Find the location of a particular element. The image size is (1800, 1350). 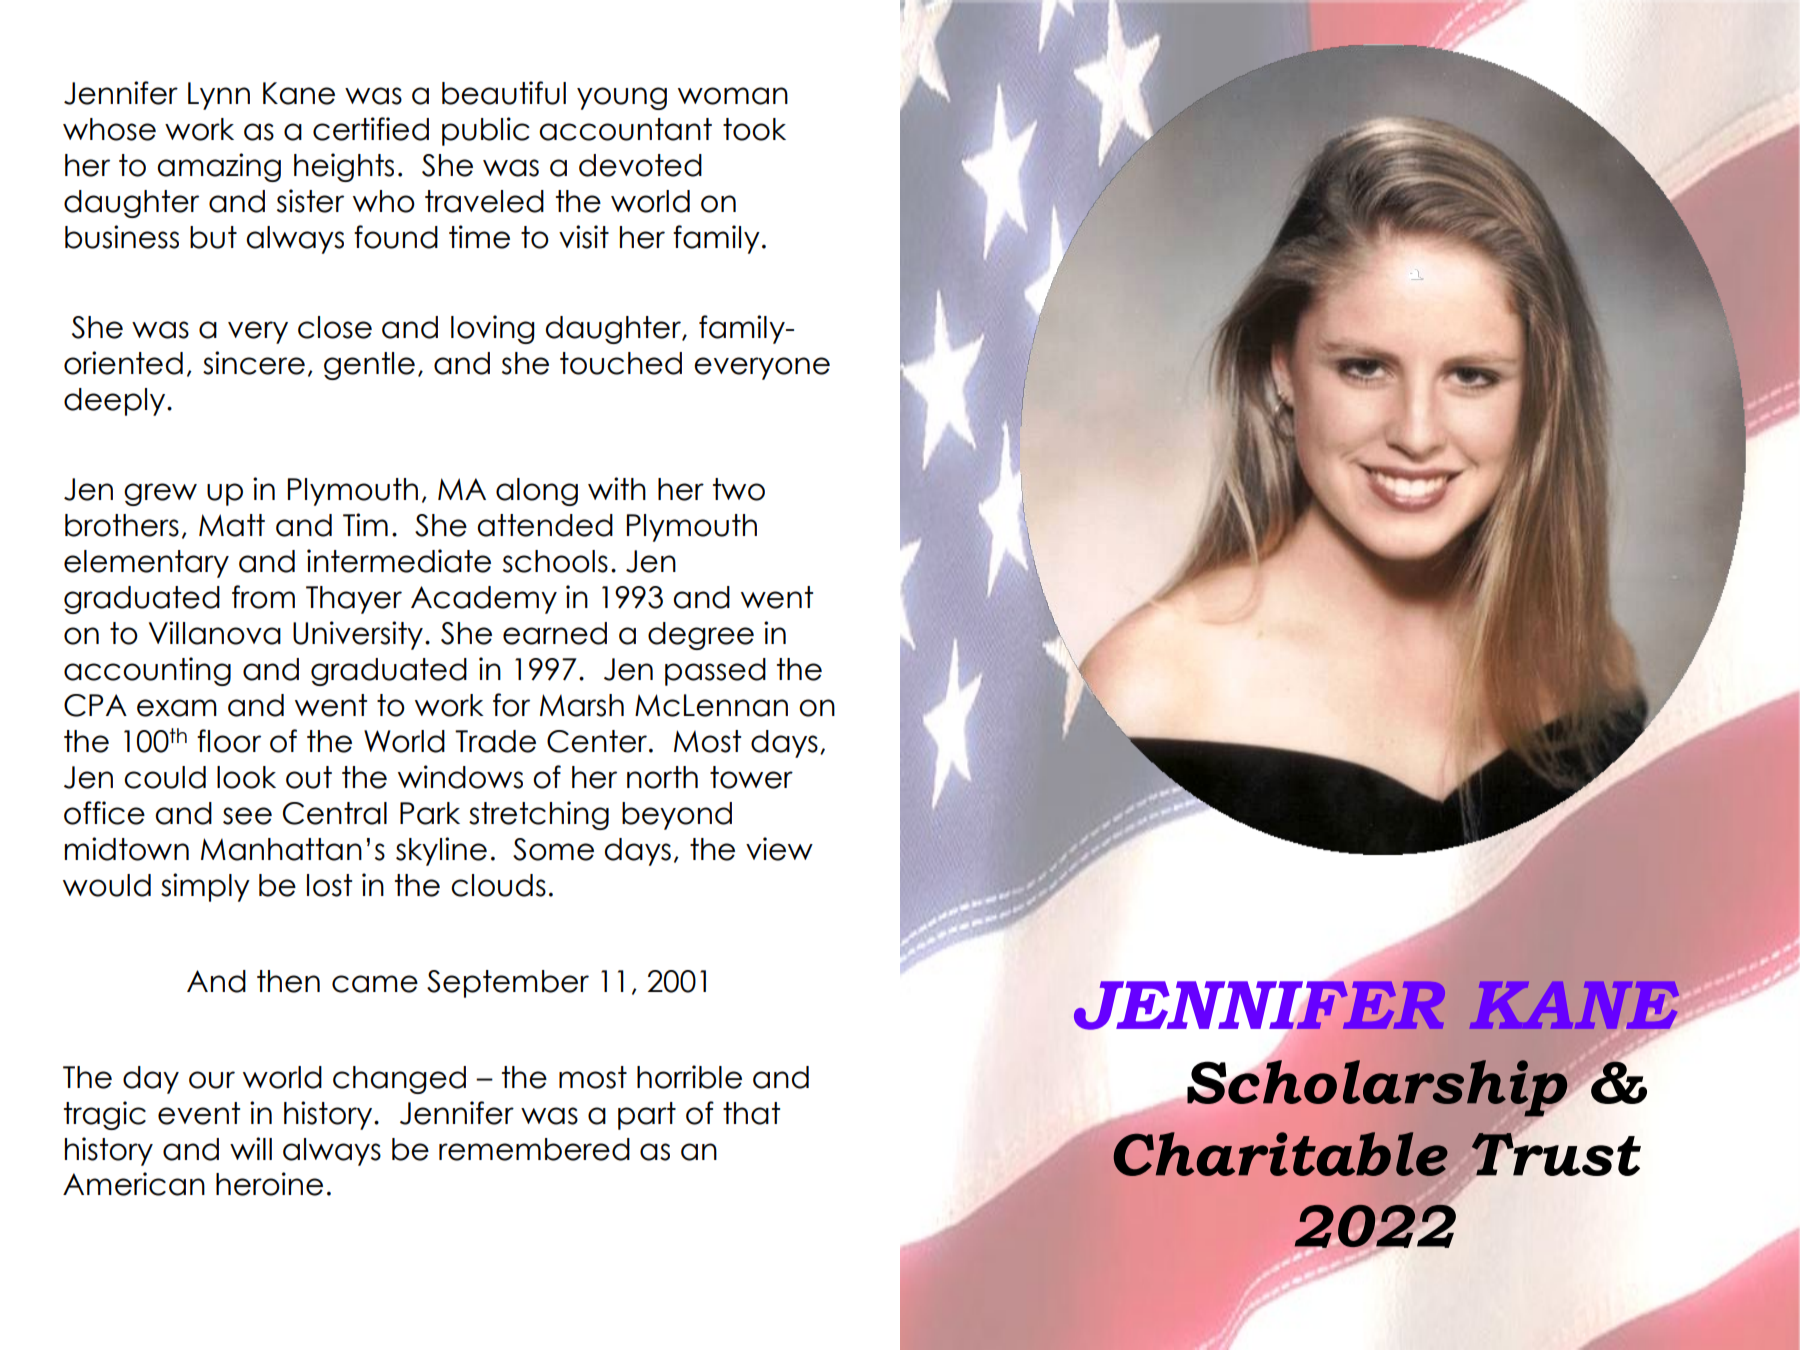

two is located at coordinates (739, 489).
